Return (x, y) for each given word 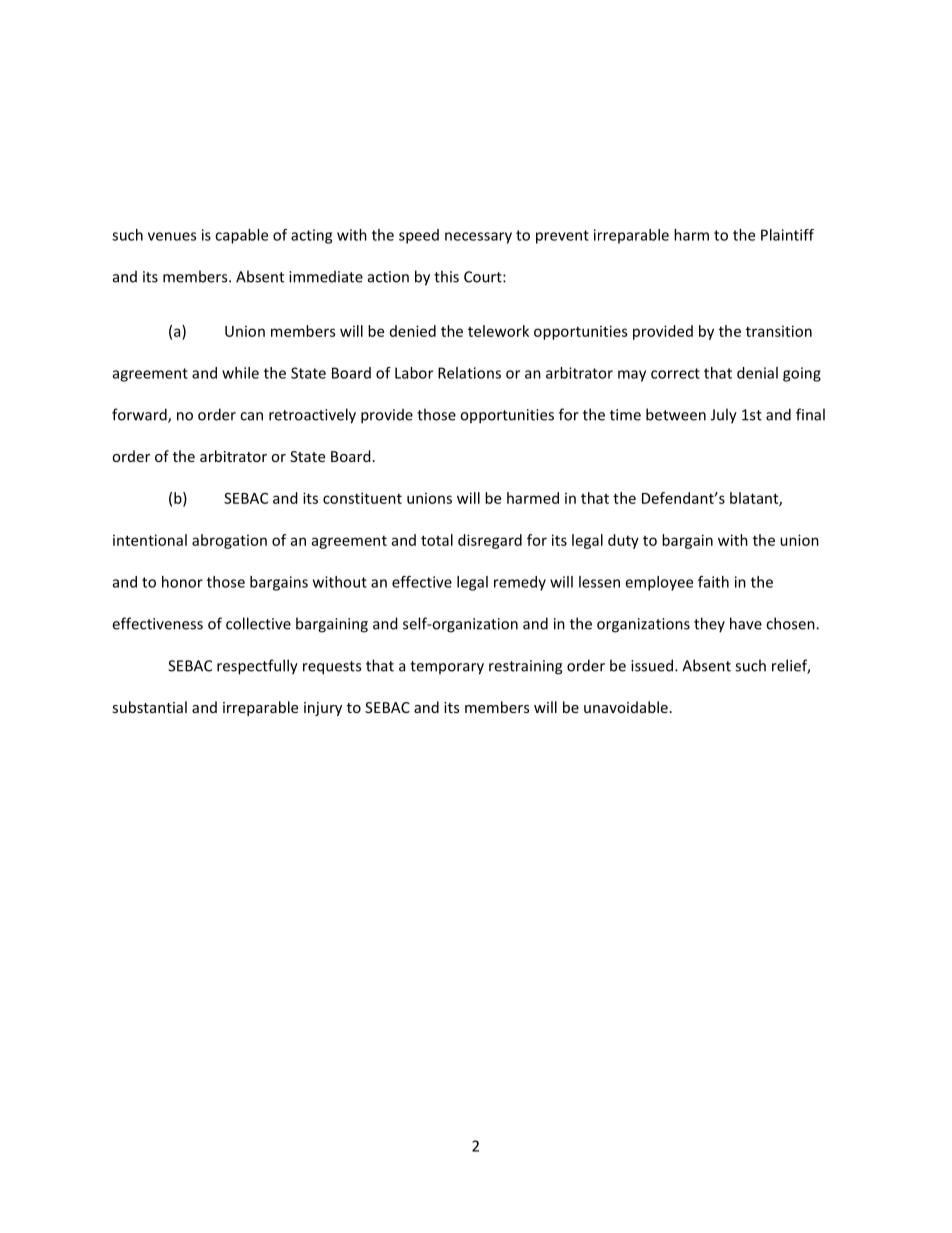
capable (241, 236)
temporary (447, 668)
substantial (150, 707)
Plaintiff (787, 235)
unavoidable (626, 707)
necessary (478, 238)
